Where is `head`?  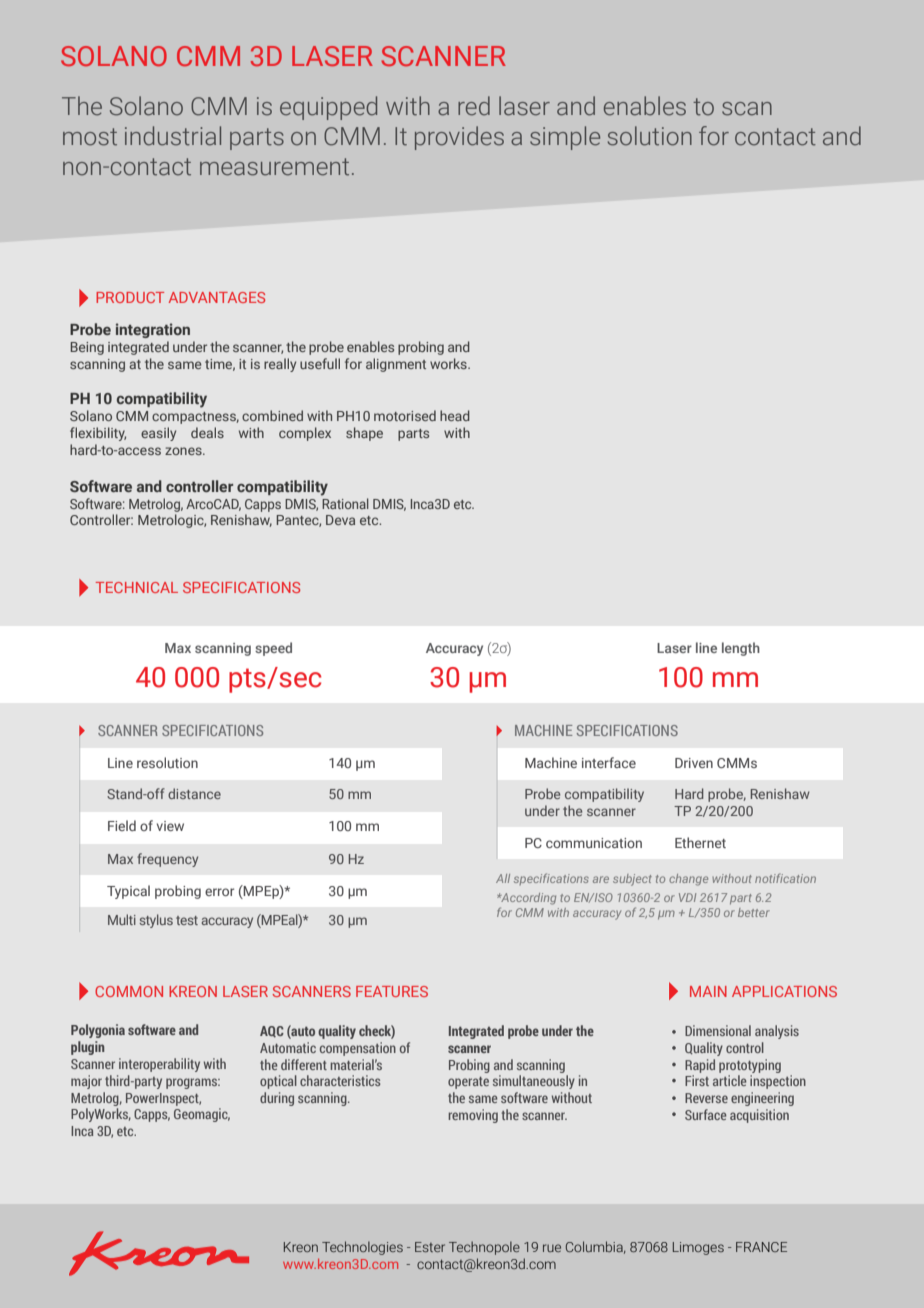
head is located at coordinates (455, 415).
